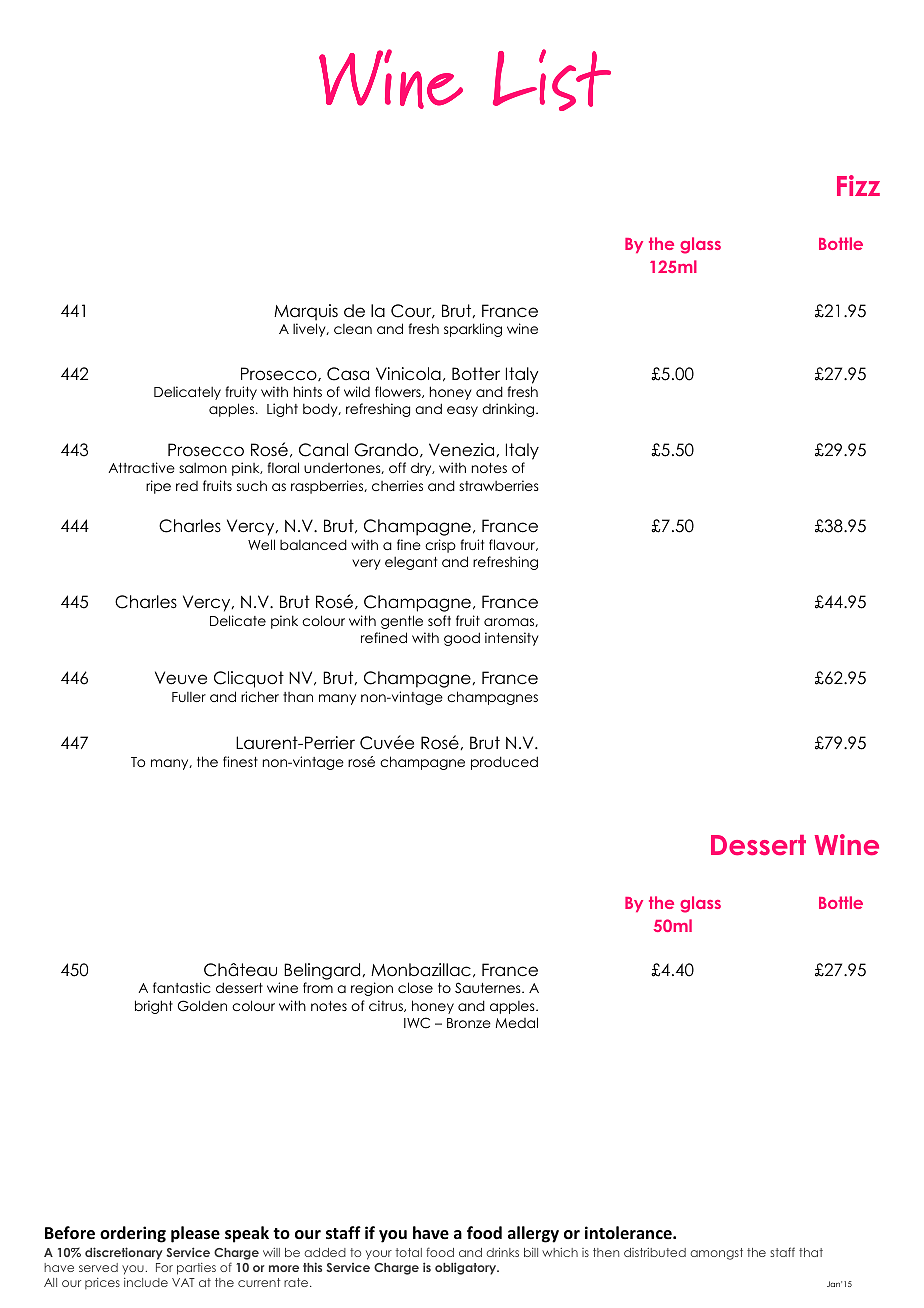 This image has height=1308, width=924. Describe the element at coordinates (142, 467) in the image. I see `Attractive` at that location.
